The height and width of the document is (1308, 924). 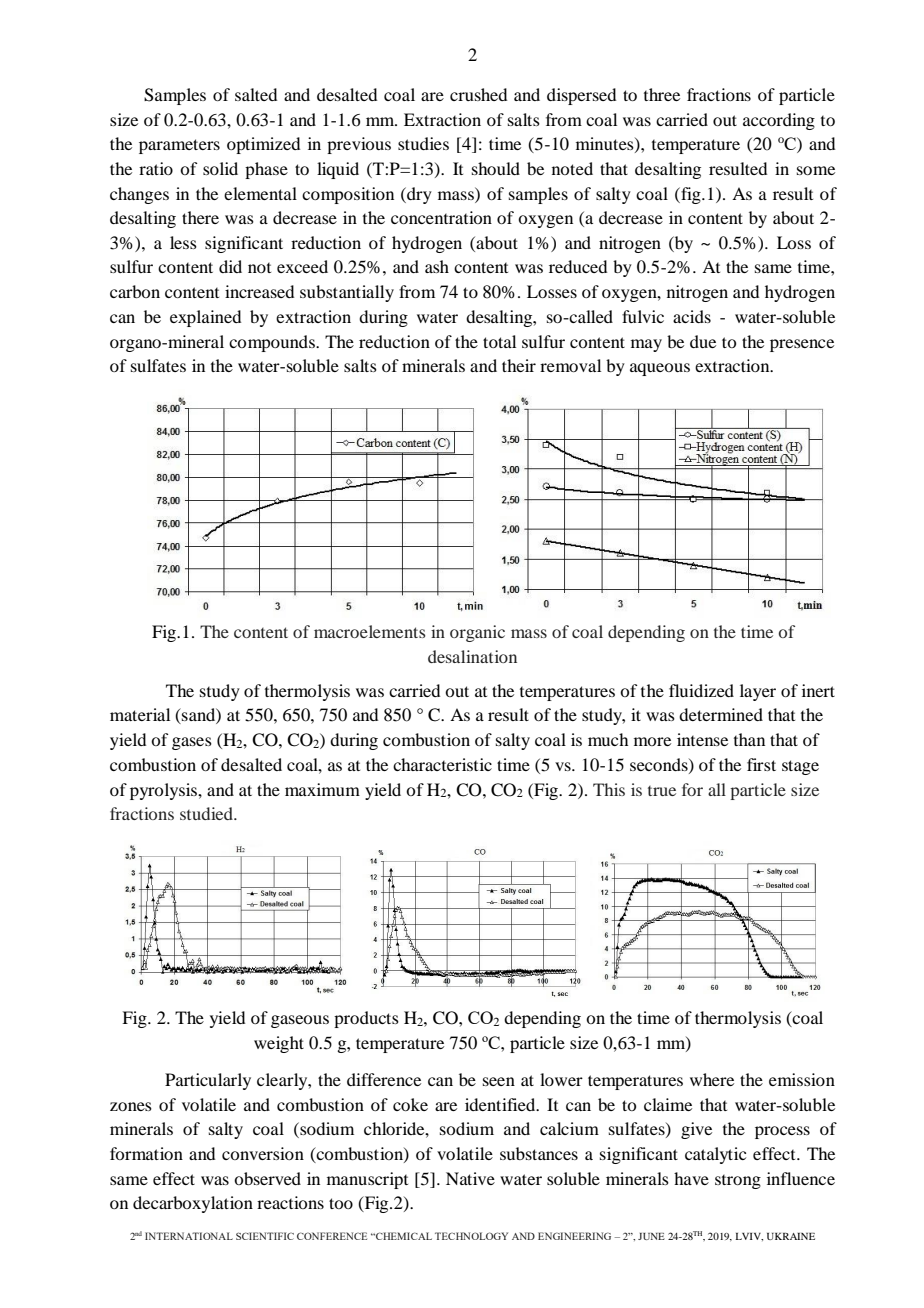 I want to click on according, so click(x=779, y=121).
